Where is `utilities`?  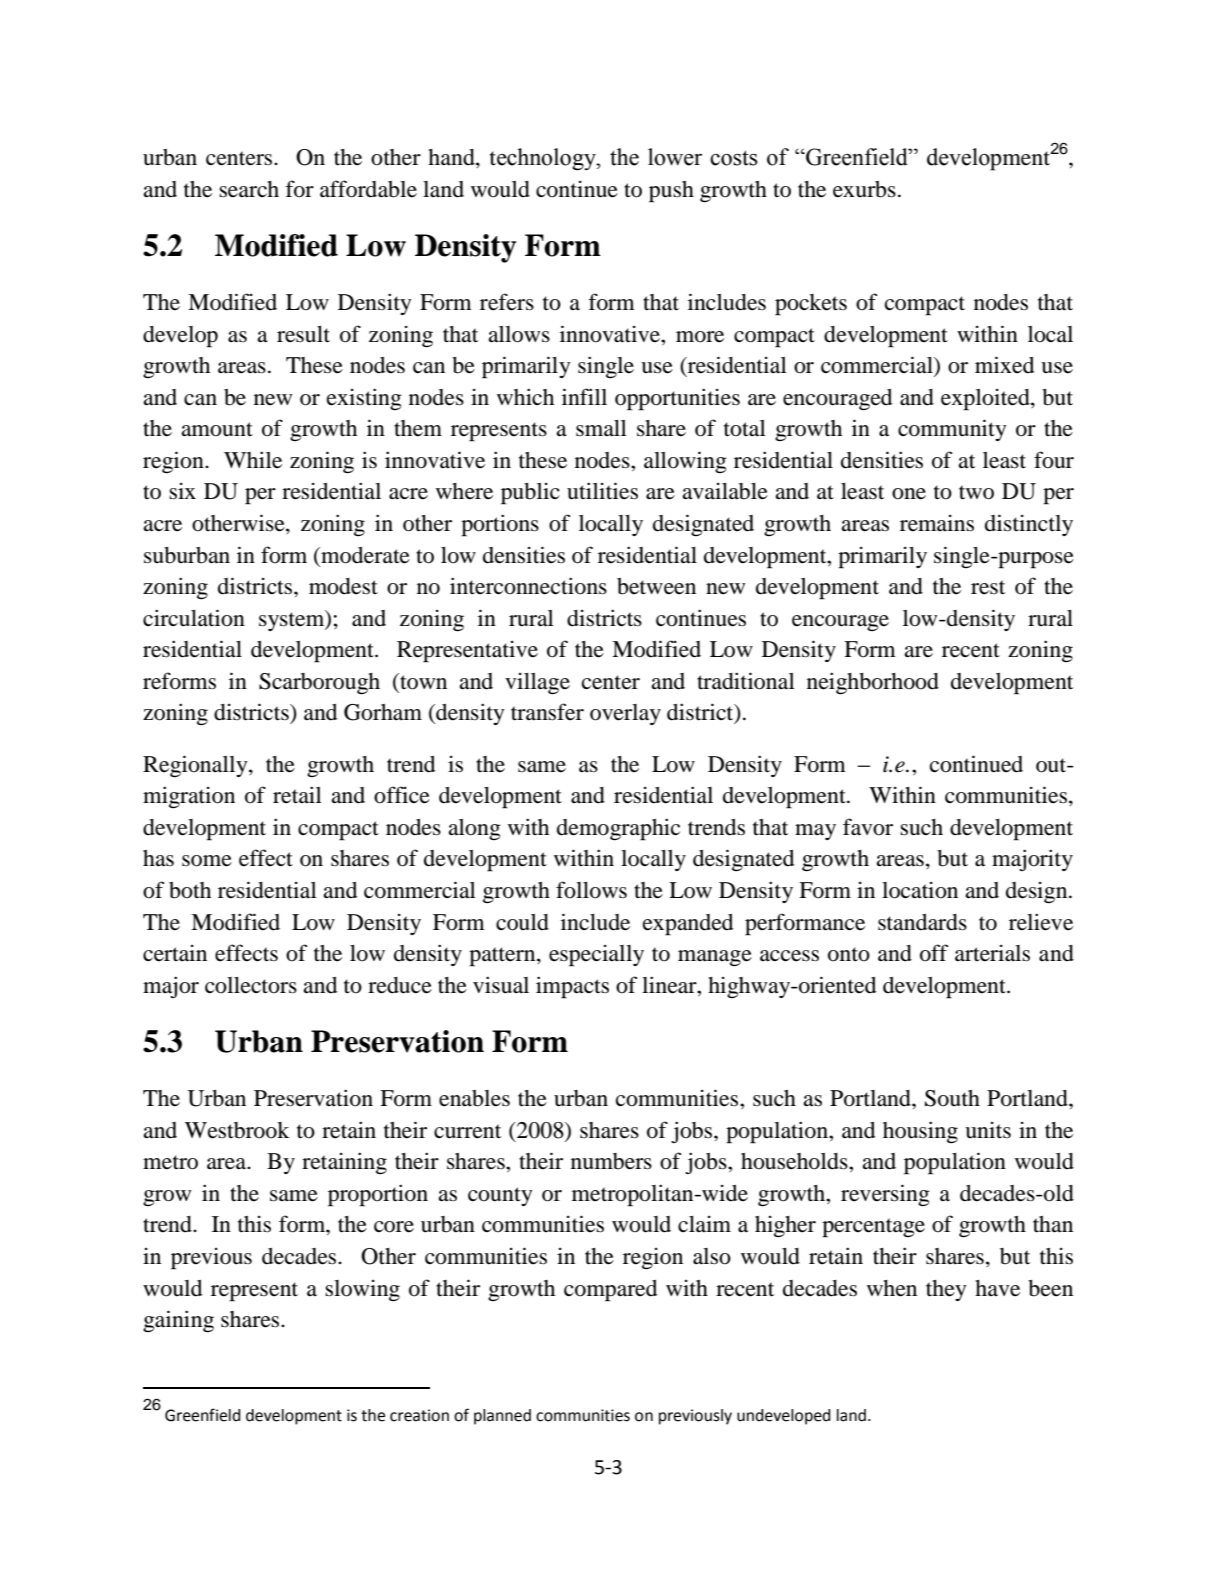
utilities is located at coordinates (602, 491).
